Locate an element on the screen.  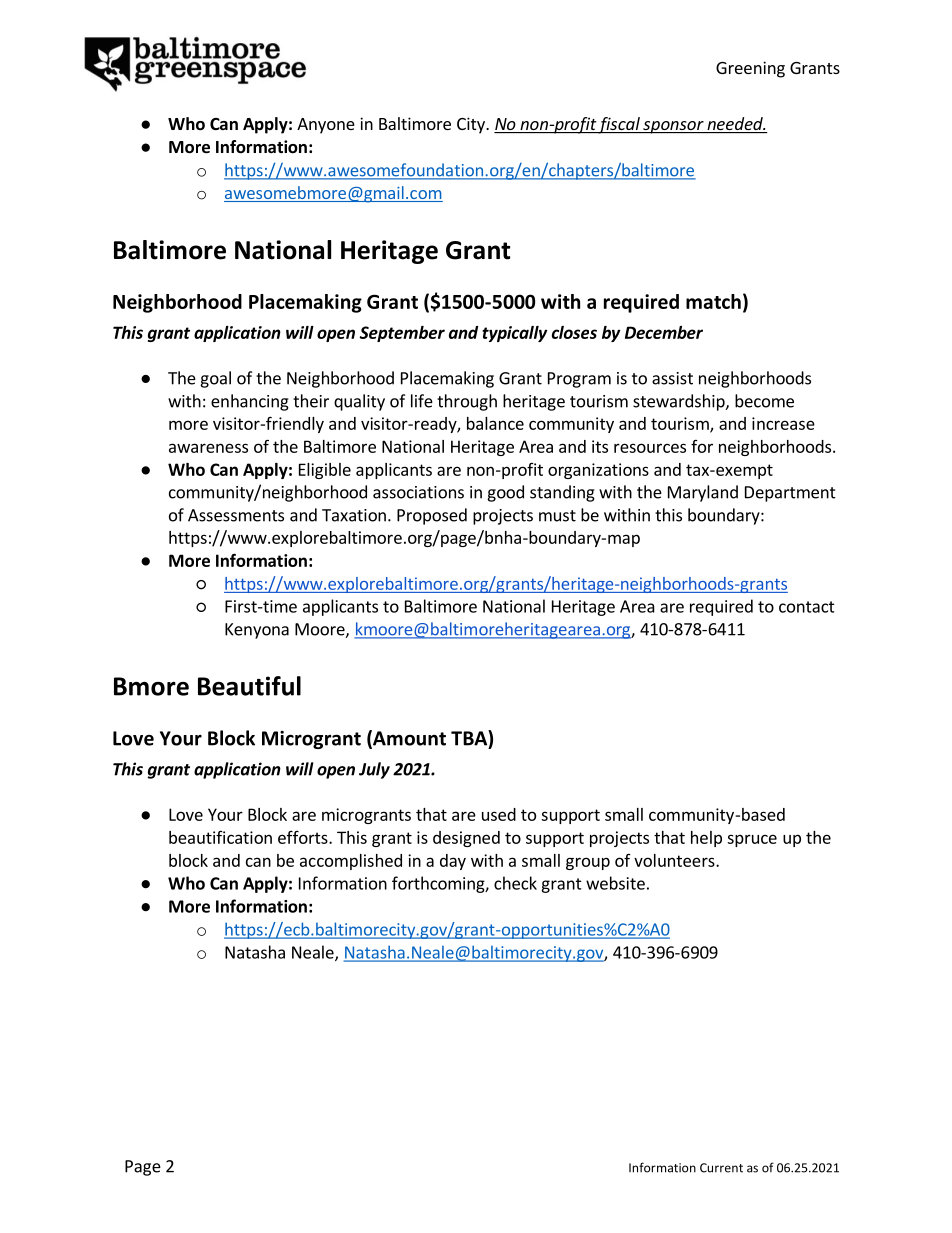
Greening is located at coordinates (750, 69).
